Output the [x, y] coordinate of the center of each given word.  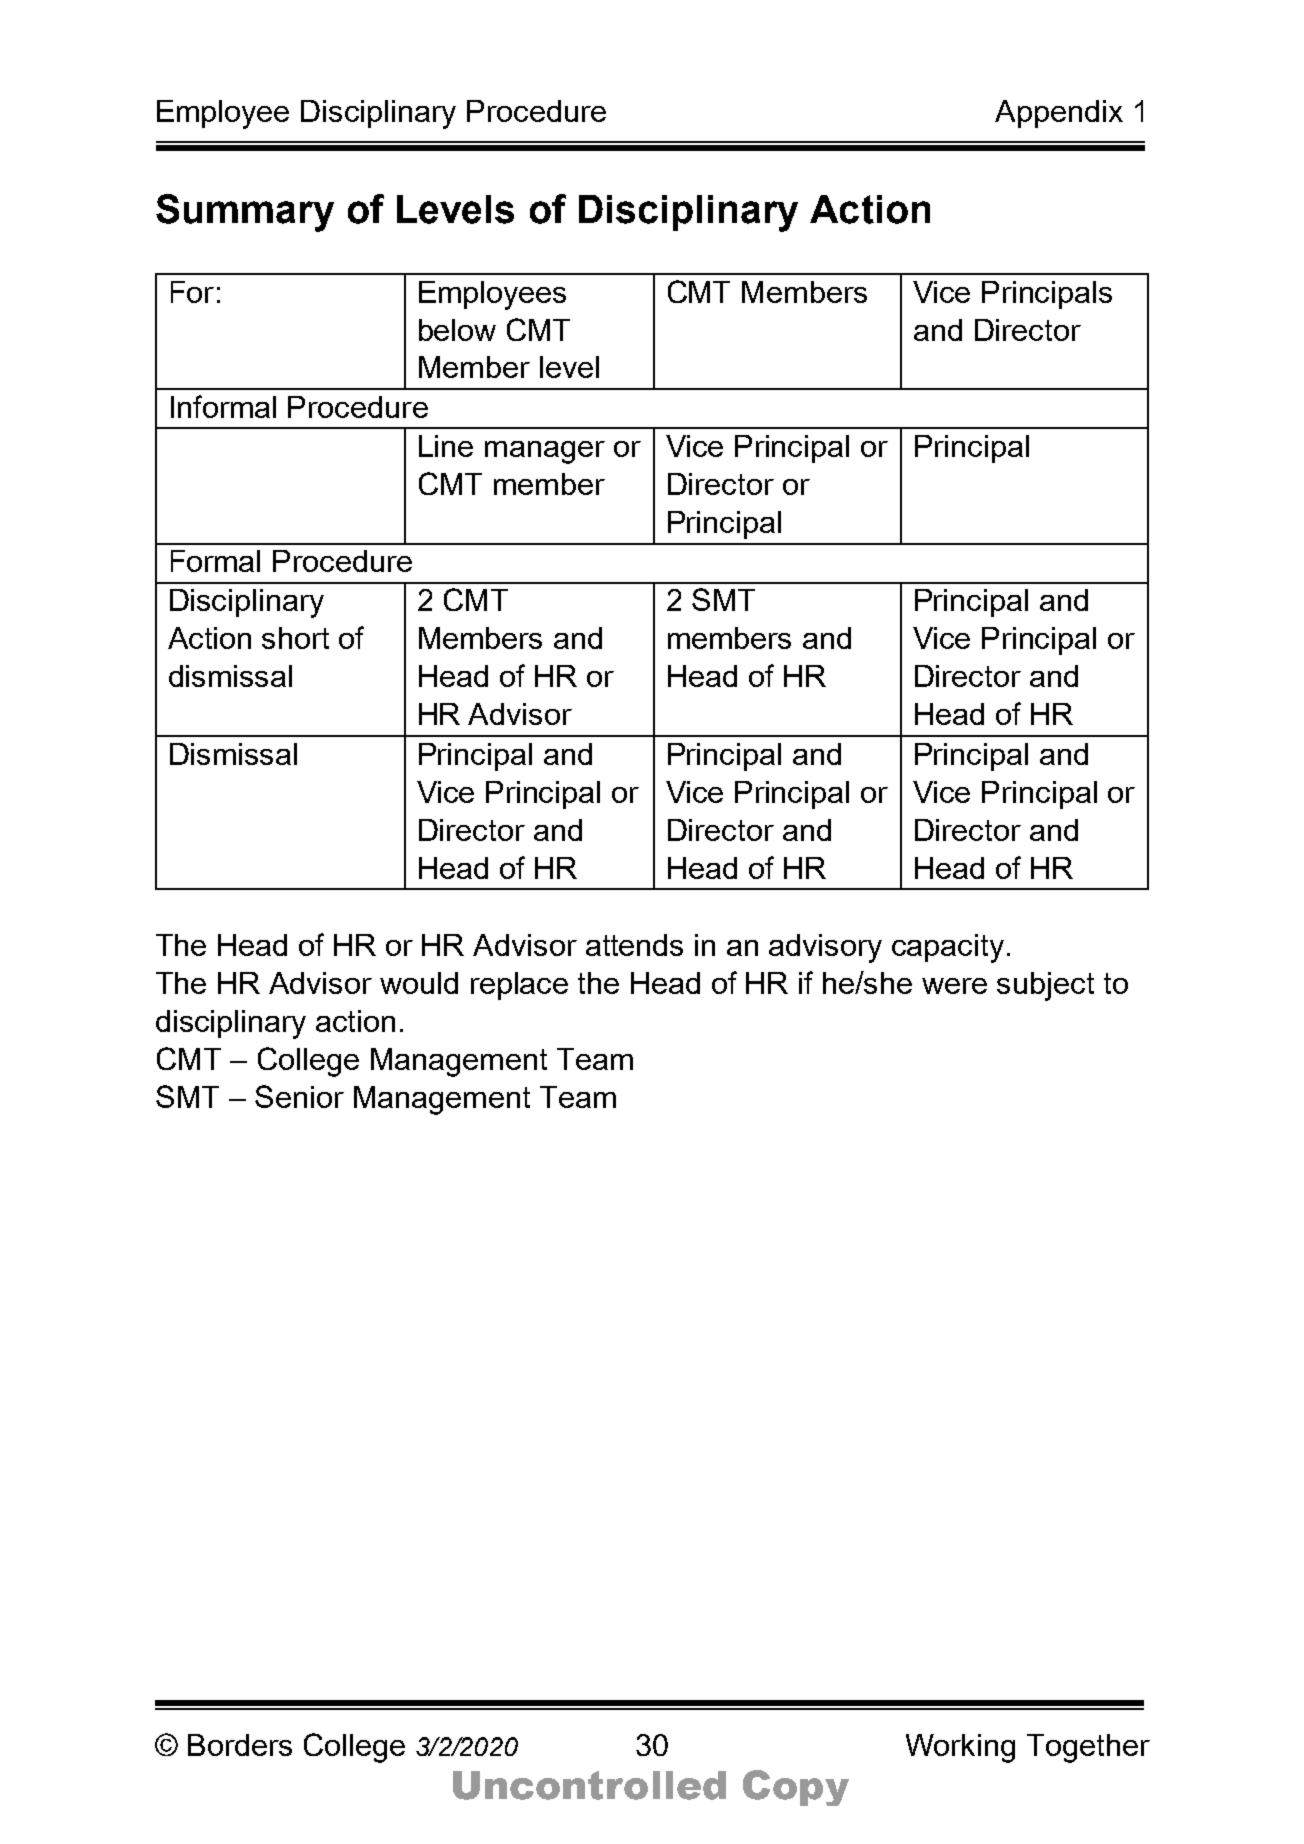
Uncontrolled [589, 1785]
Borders [240, 1745]
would [419, 983]
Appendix [1059, 114]
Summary [245, 213]
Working [960, 1748]
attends [634, 945]
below [457, 330]
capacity [948, 948]
